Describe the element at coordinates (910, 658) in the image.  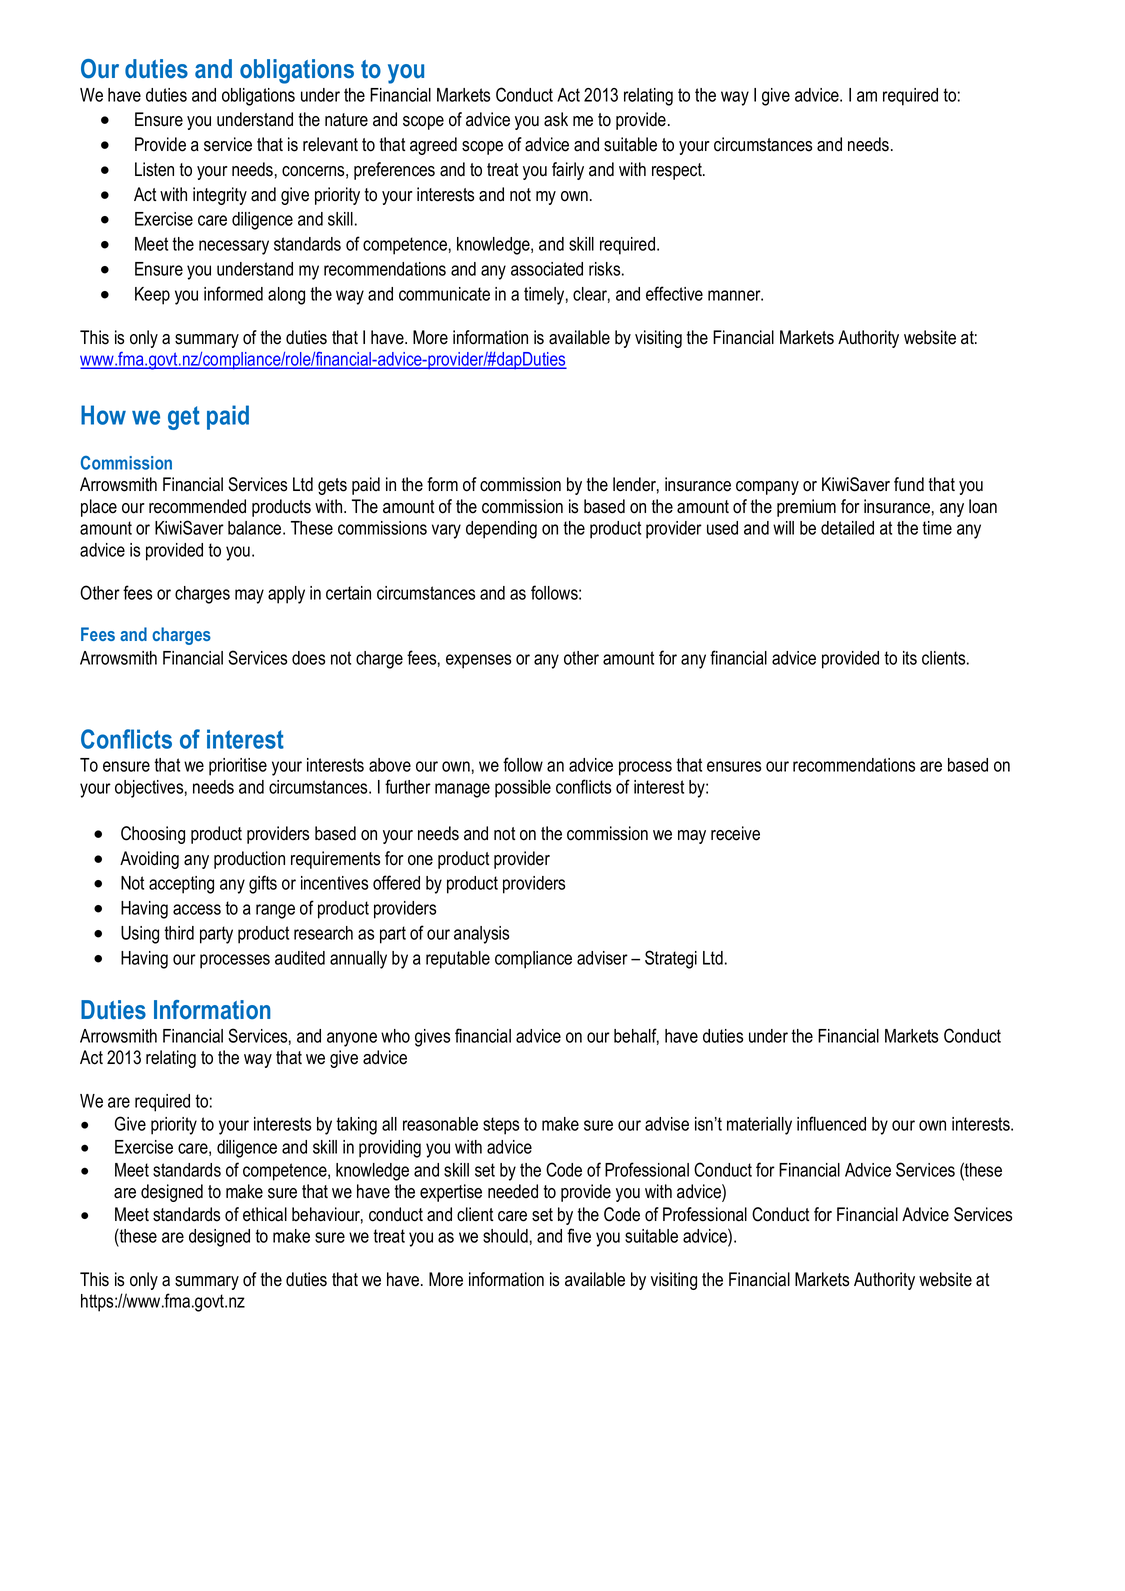
I see `its` at that location.
